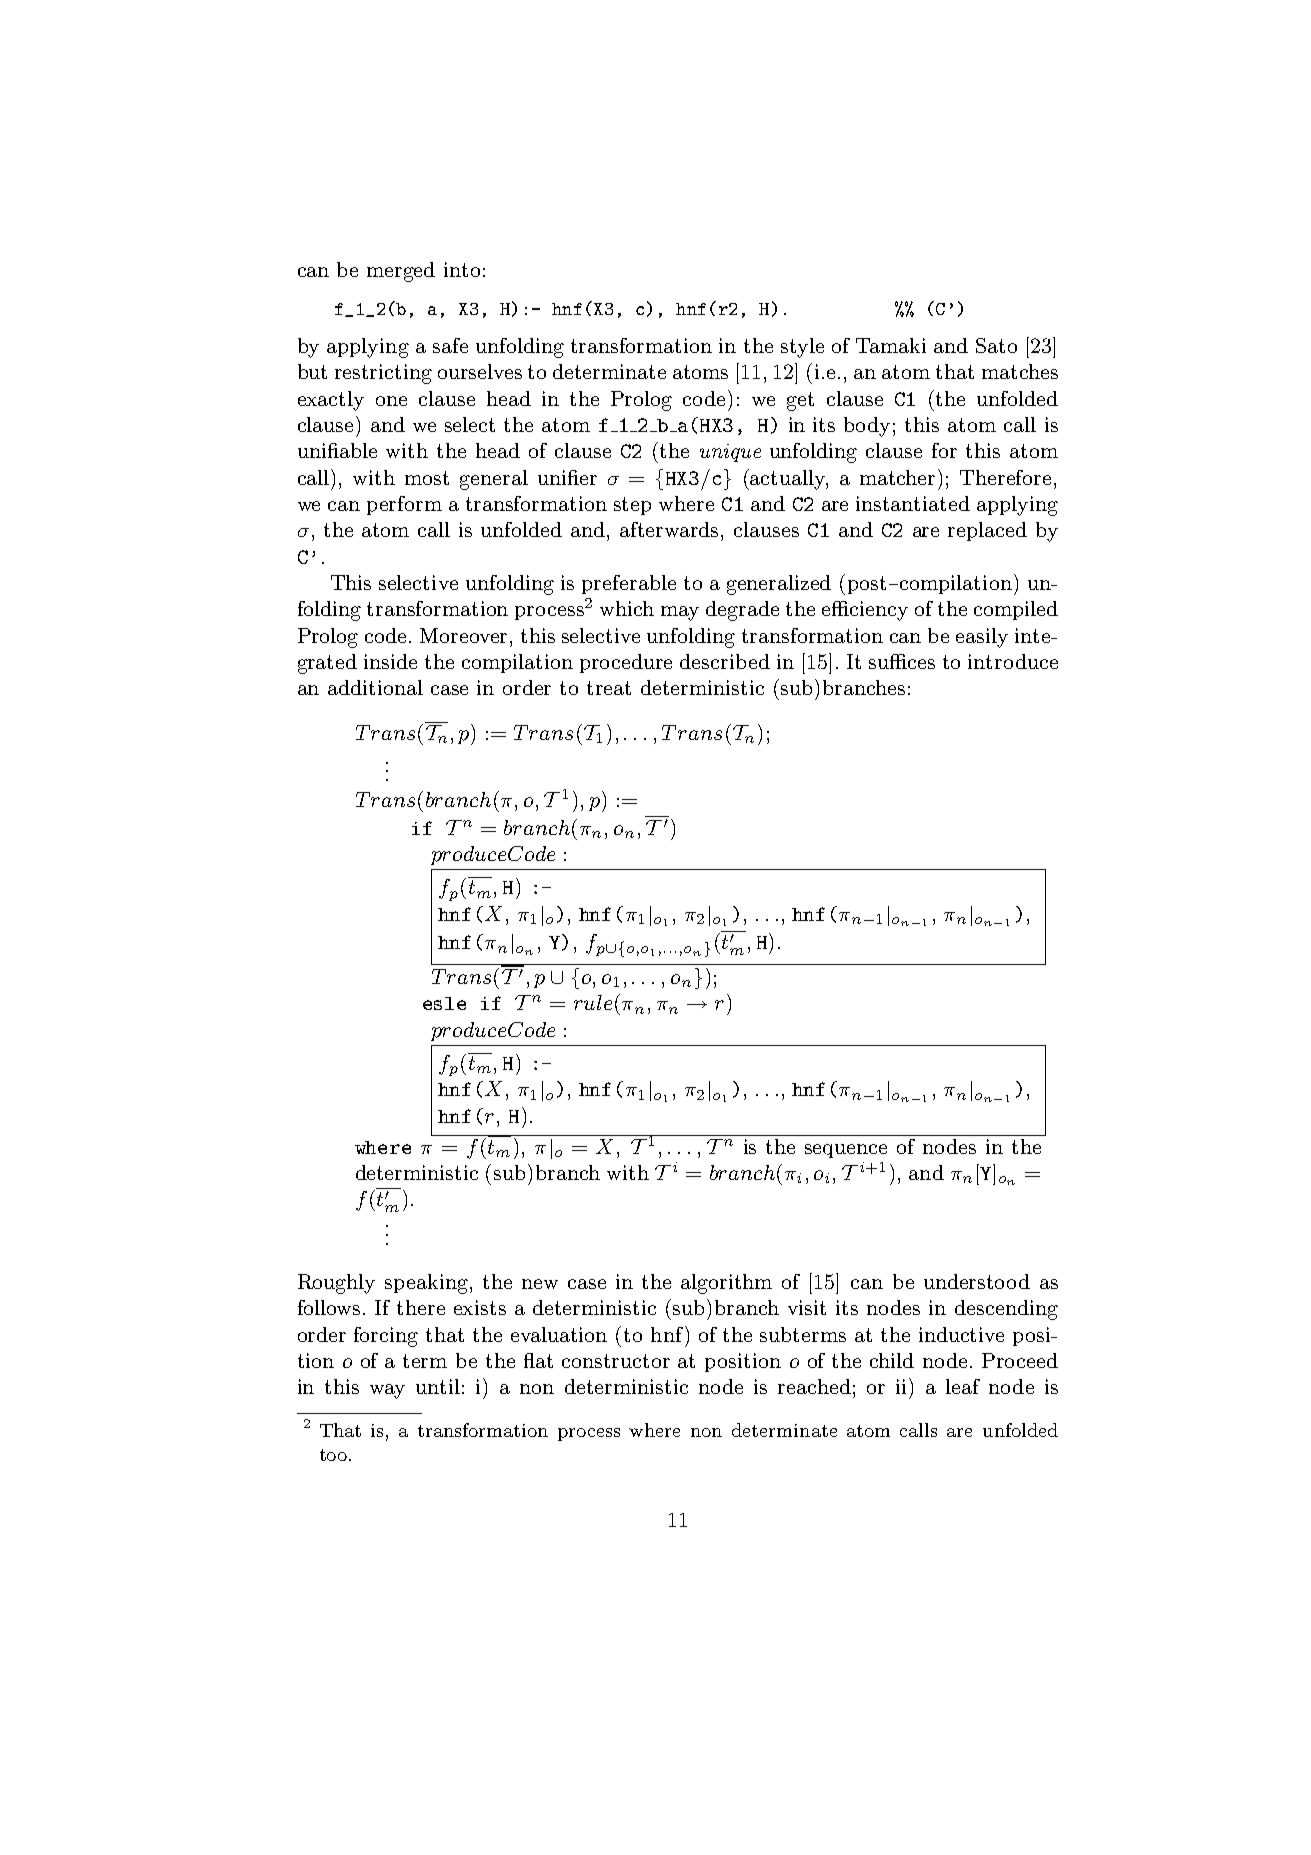  I want to click on sequence, so click(846, 1151).
